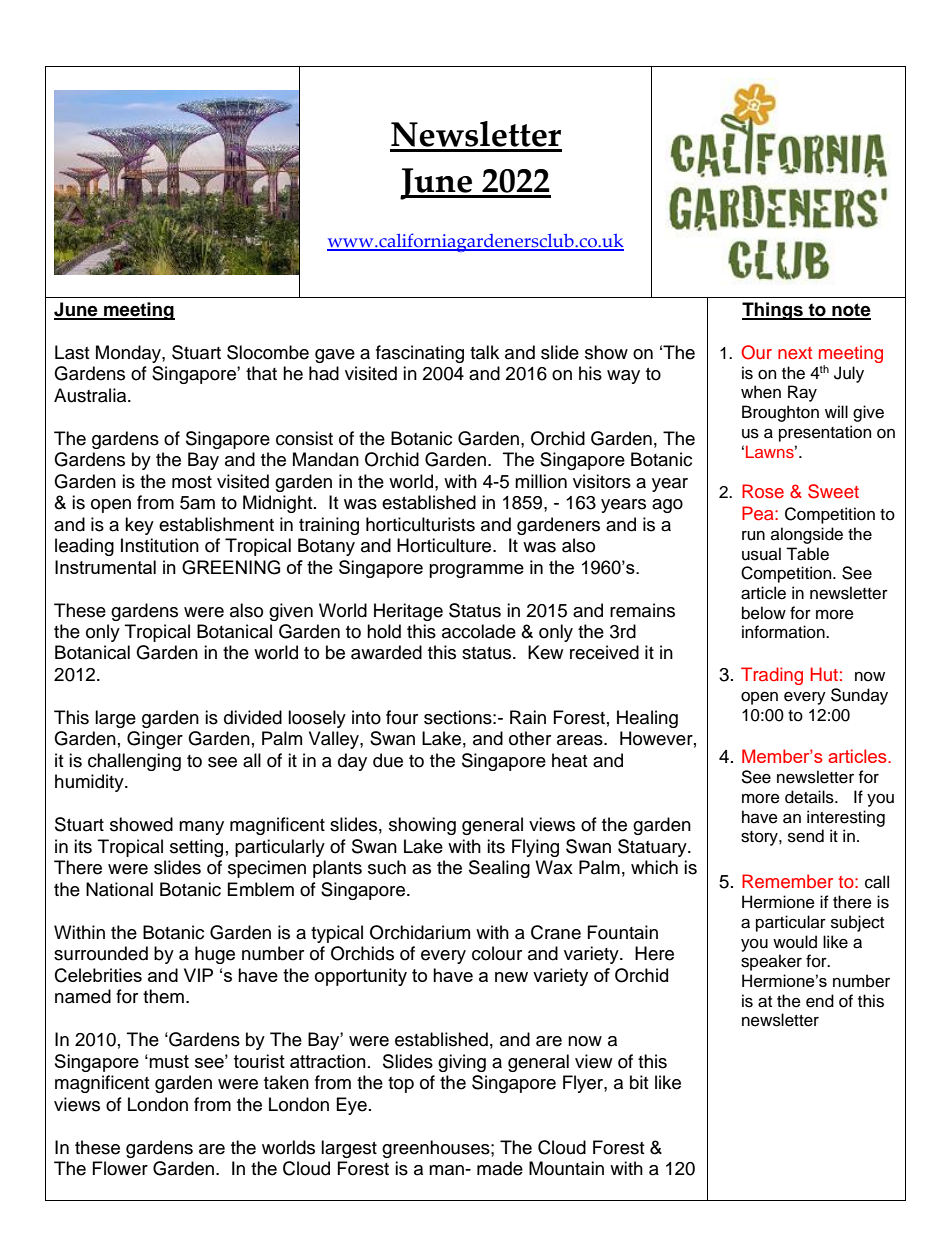 The height and width of the document is (1233, 952). Describe the element at coordinates (160, 545) in the document. I see `Institution` at that location.
